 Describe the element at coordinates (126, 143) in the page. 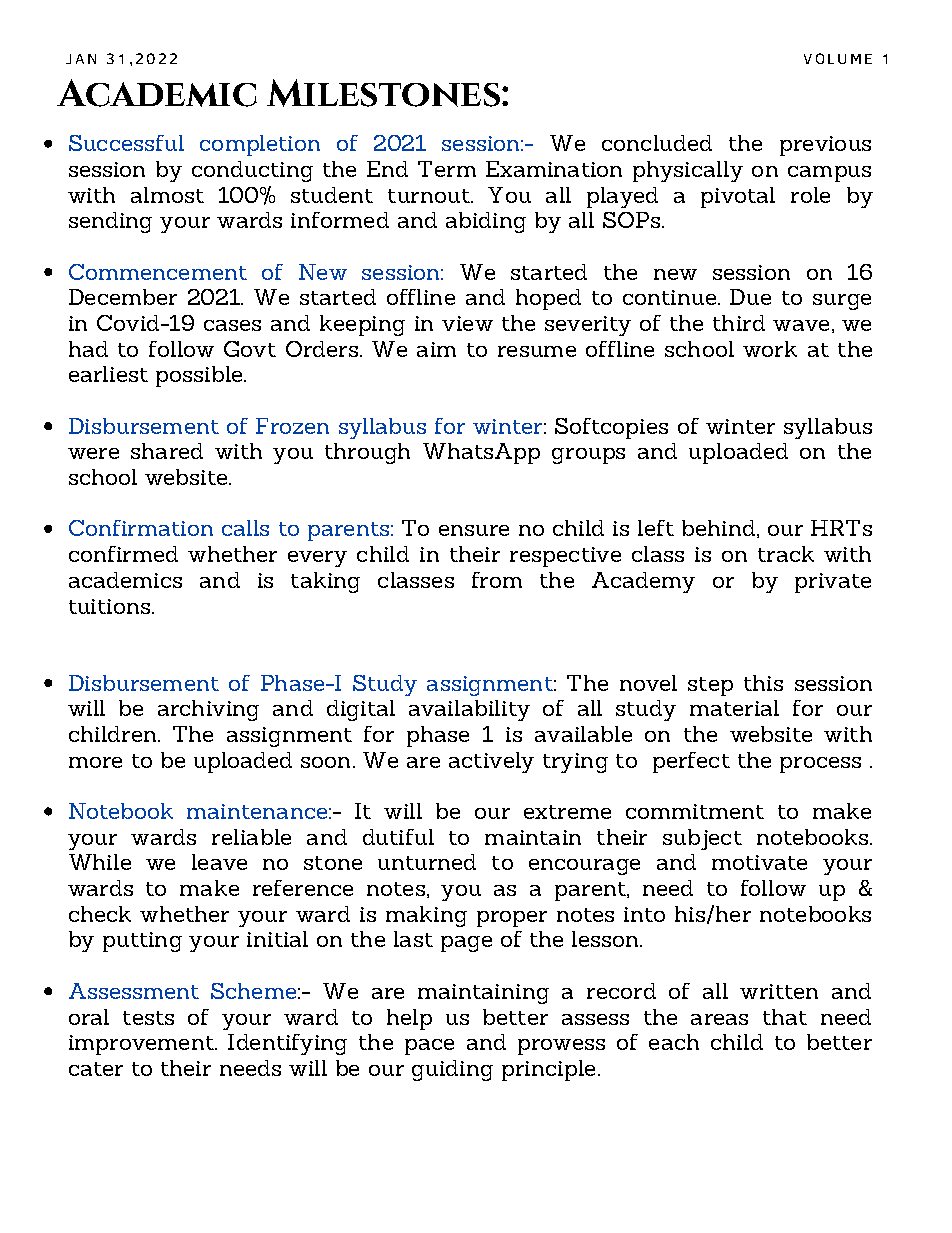

I see `Successful` at that location.
